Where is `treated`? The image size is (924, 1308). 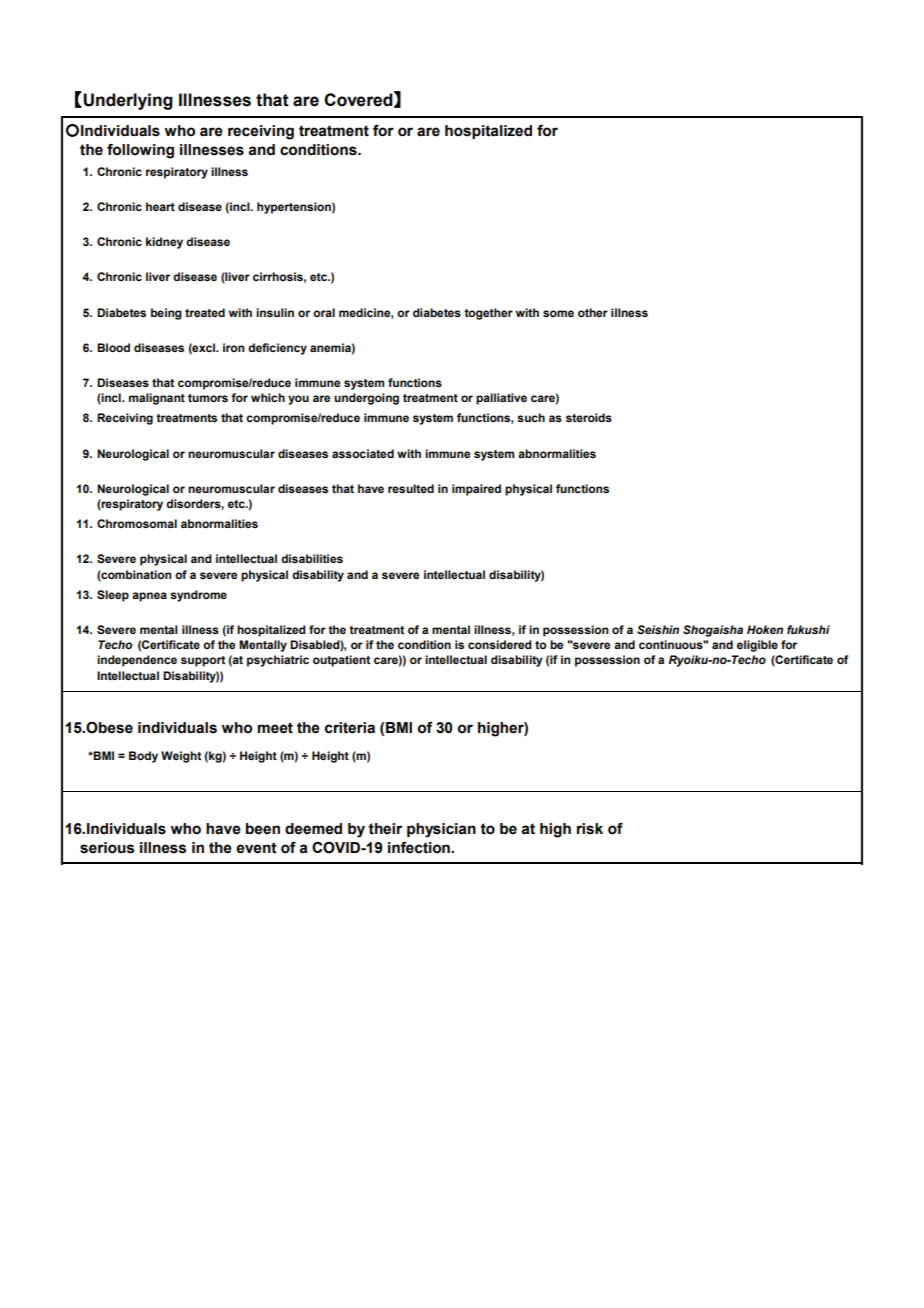 treated is located at coordinates (205, 312).
